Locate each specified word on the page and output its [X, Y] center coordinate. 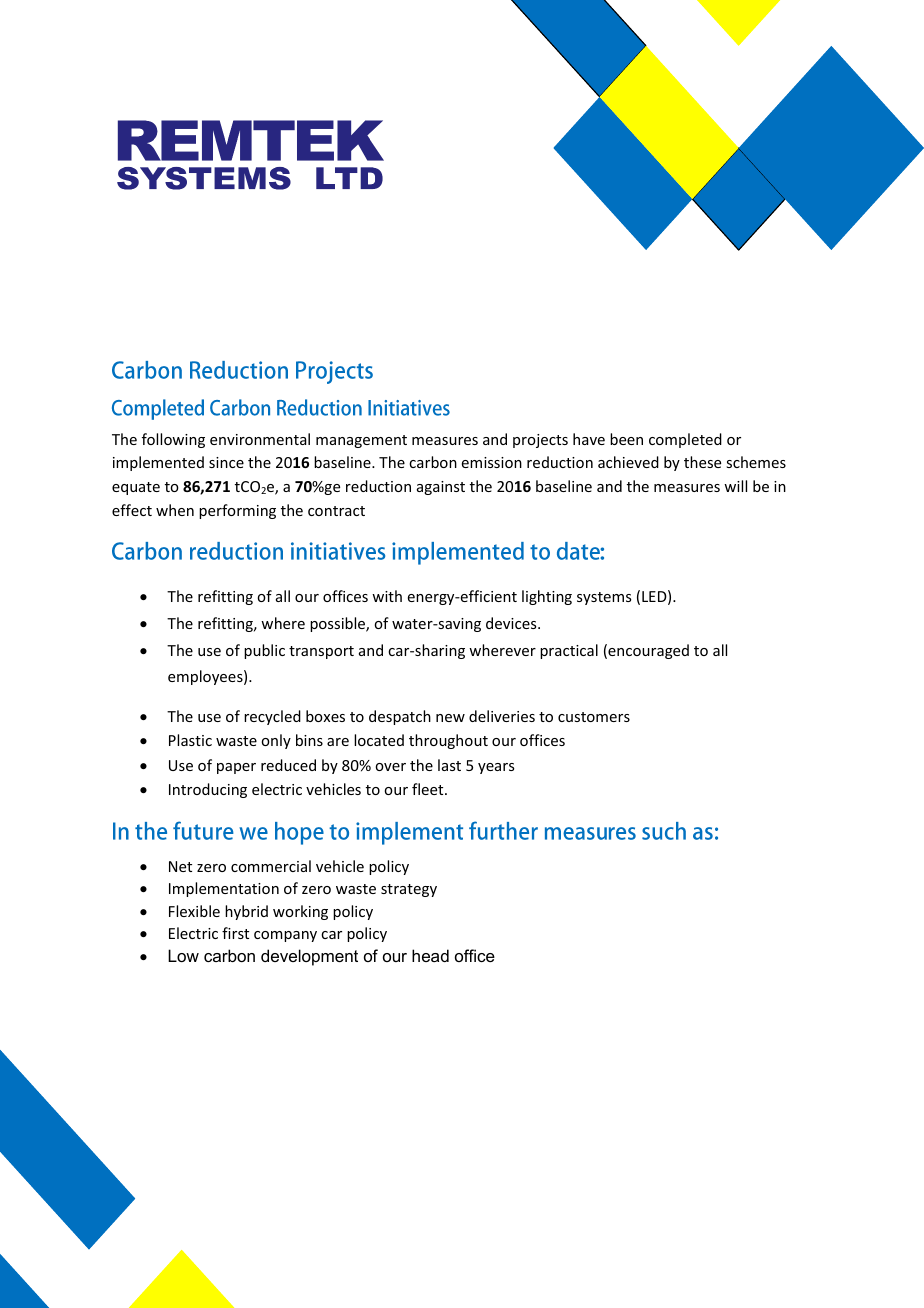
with [387, 596]
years [496, 768]
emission [492, 462]
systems [604, 598]
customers [594, 717]
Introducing [208, 790]
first [235, 933]
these [702, 462]
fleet [429, 789]
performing [237, 511]
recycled [272, 717]
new [450, 718]
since [226, 462]
